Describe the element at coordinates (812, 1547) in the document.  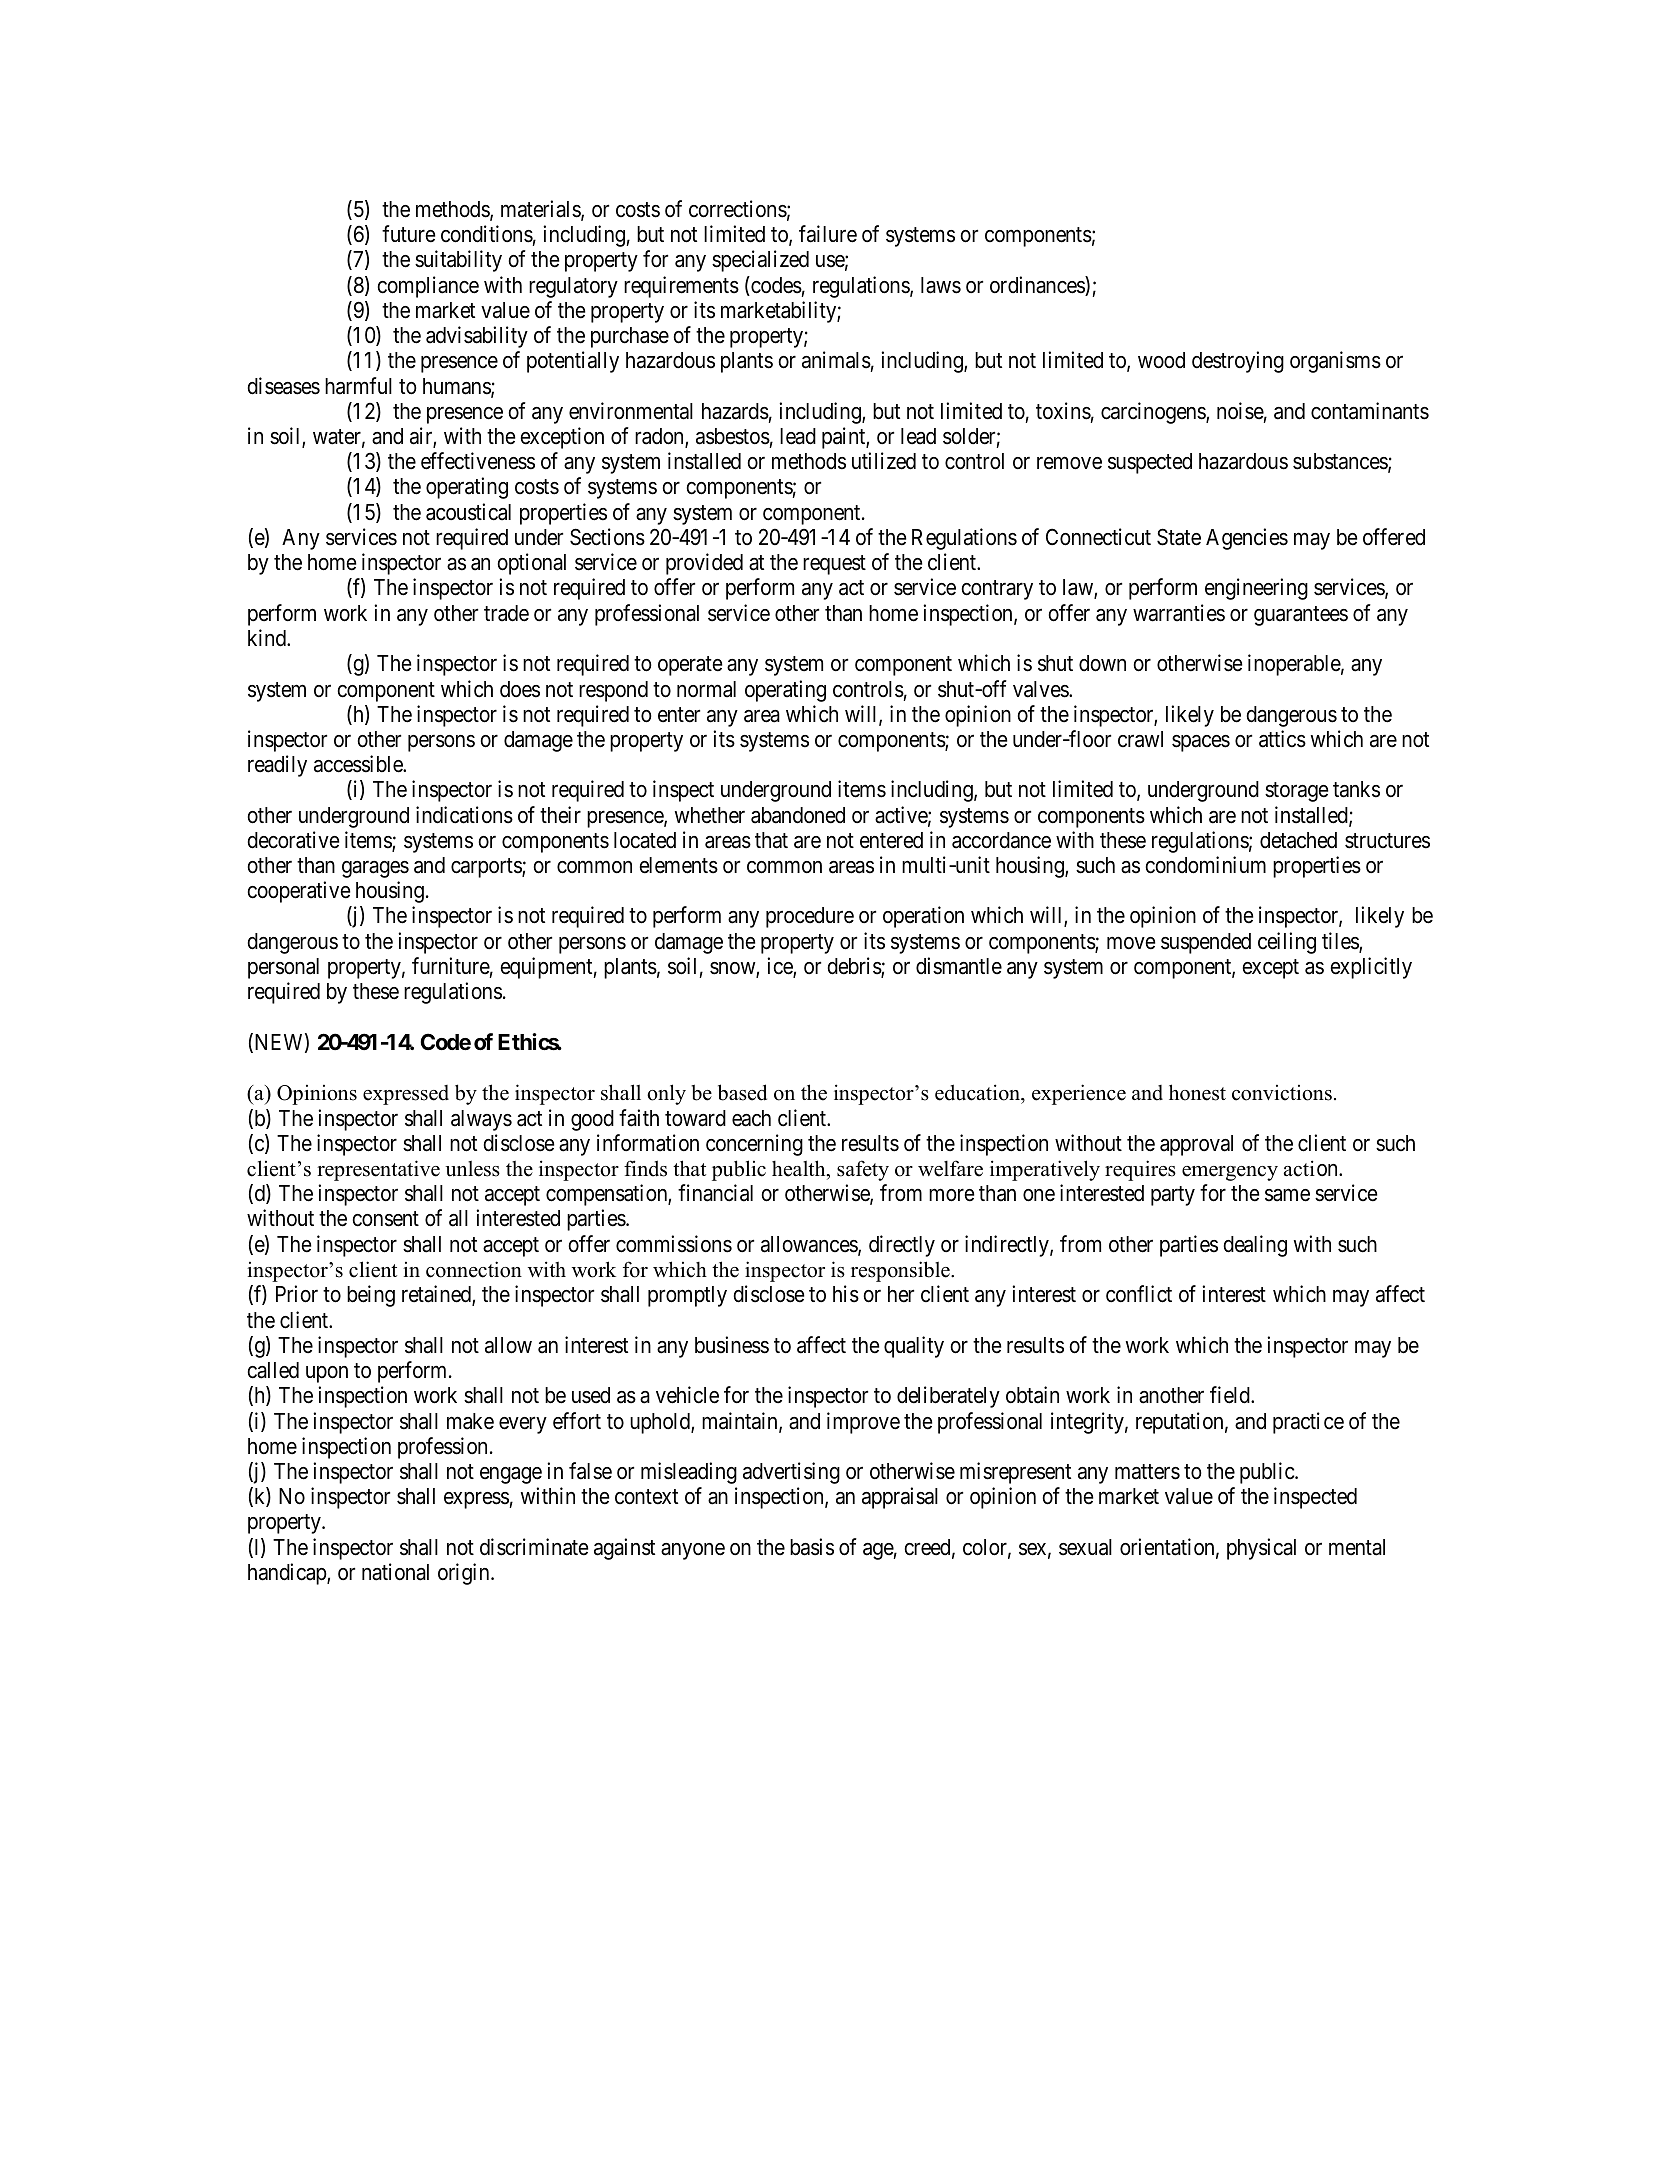
I see `basis` at that location.
